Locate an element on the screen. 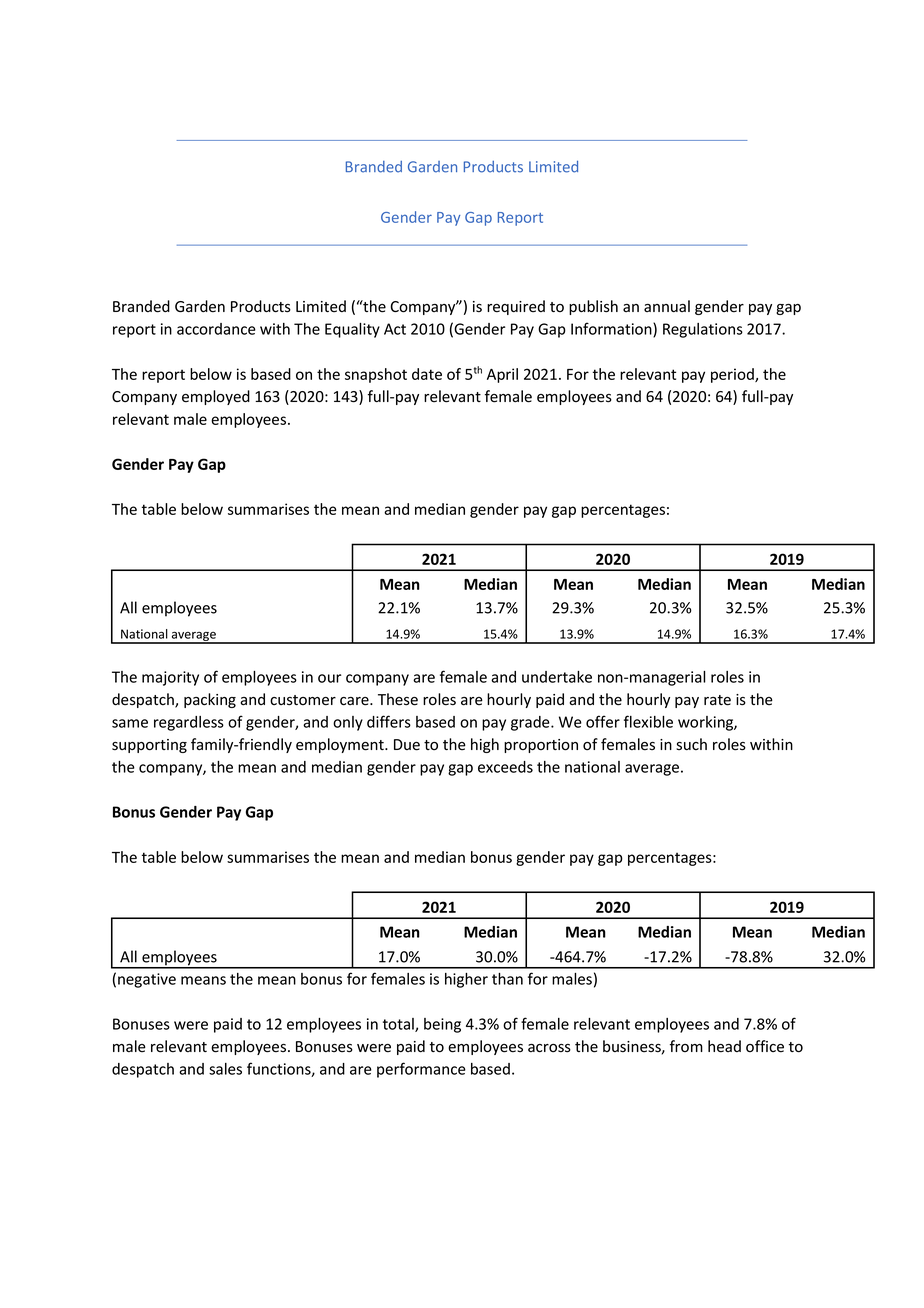 This screenshot has height=1308, width=924. Regulations is located at coordinates (703, 330).
